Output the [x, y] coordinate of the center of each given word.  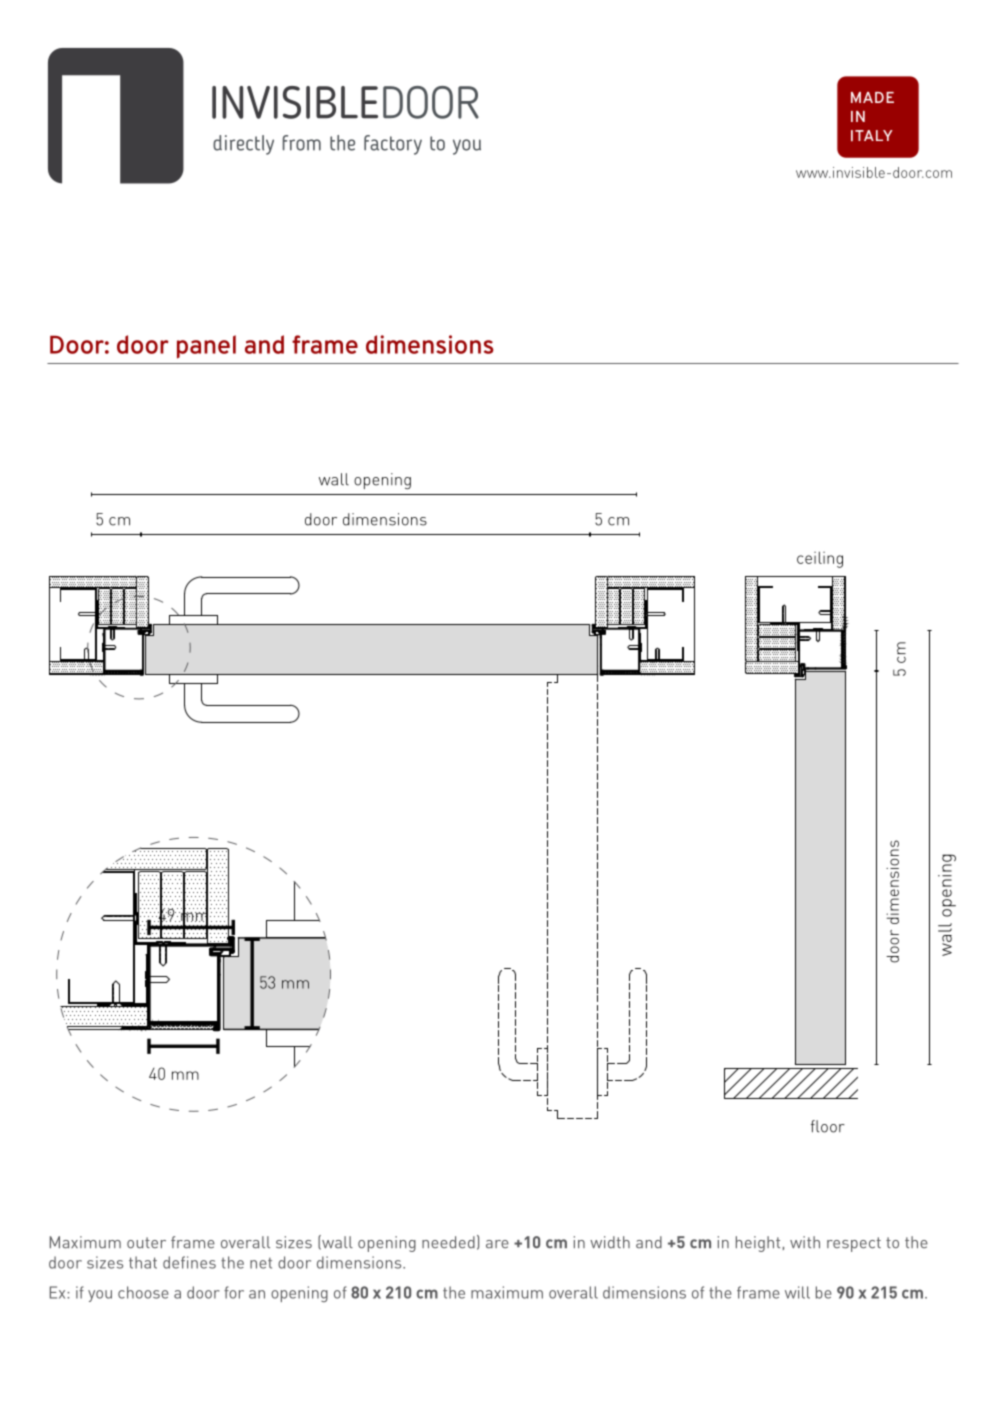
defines [189, 1262]
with [805, 1242]
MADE [872, 97]
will [797, 1292]
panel [206, 347]
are [497, 1244]
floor [828, 1126]
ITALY [872, 136]
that [143, 1262]
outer [146, 1243]
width [610, 1242]
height [758, 1244]
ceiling [820, 559]
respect [854, 1244]
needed [448, 1242]
